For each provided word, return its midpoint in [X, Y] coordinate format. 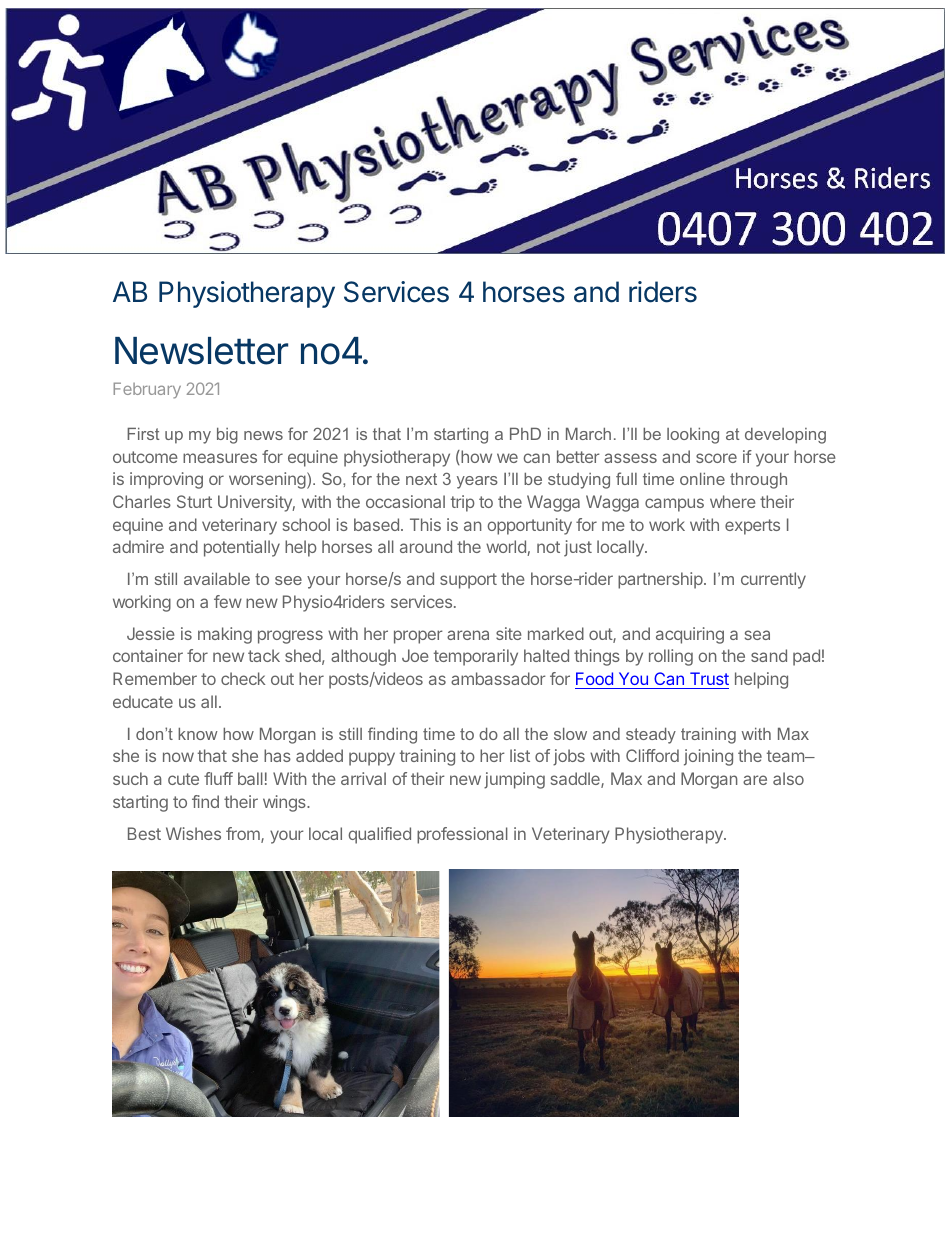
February [147, 390]
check [243, 678]
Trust [709, 678]
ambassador [498, 678]
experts [752, 527]
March [588, 434]
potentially [242, 548]
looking [693, 436]
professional [462, 835]
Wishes [193, 833]
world [507, 548]
